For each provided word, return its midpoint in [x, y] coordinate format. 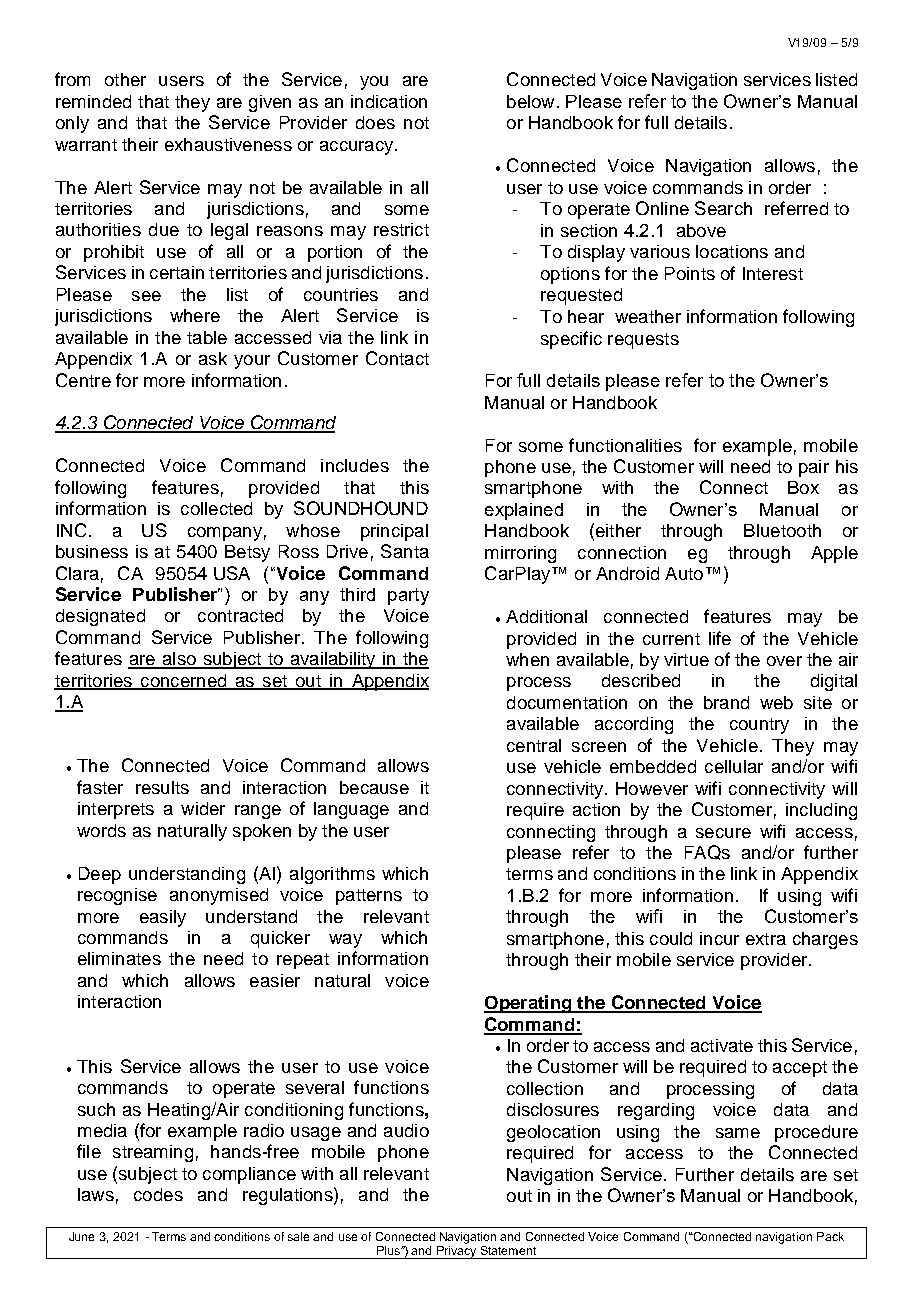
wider [203, 808]
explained [524, 511]
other [125, 79]
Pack [830, 1236]
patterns [369, 897]
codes [158, 1194]
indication [389, 101]
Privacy [457, 1252]
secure [723, 833]
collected [216, 508]
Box [803, 487]
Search [723, 208]
